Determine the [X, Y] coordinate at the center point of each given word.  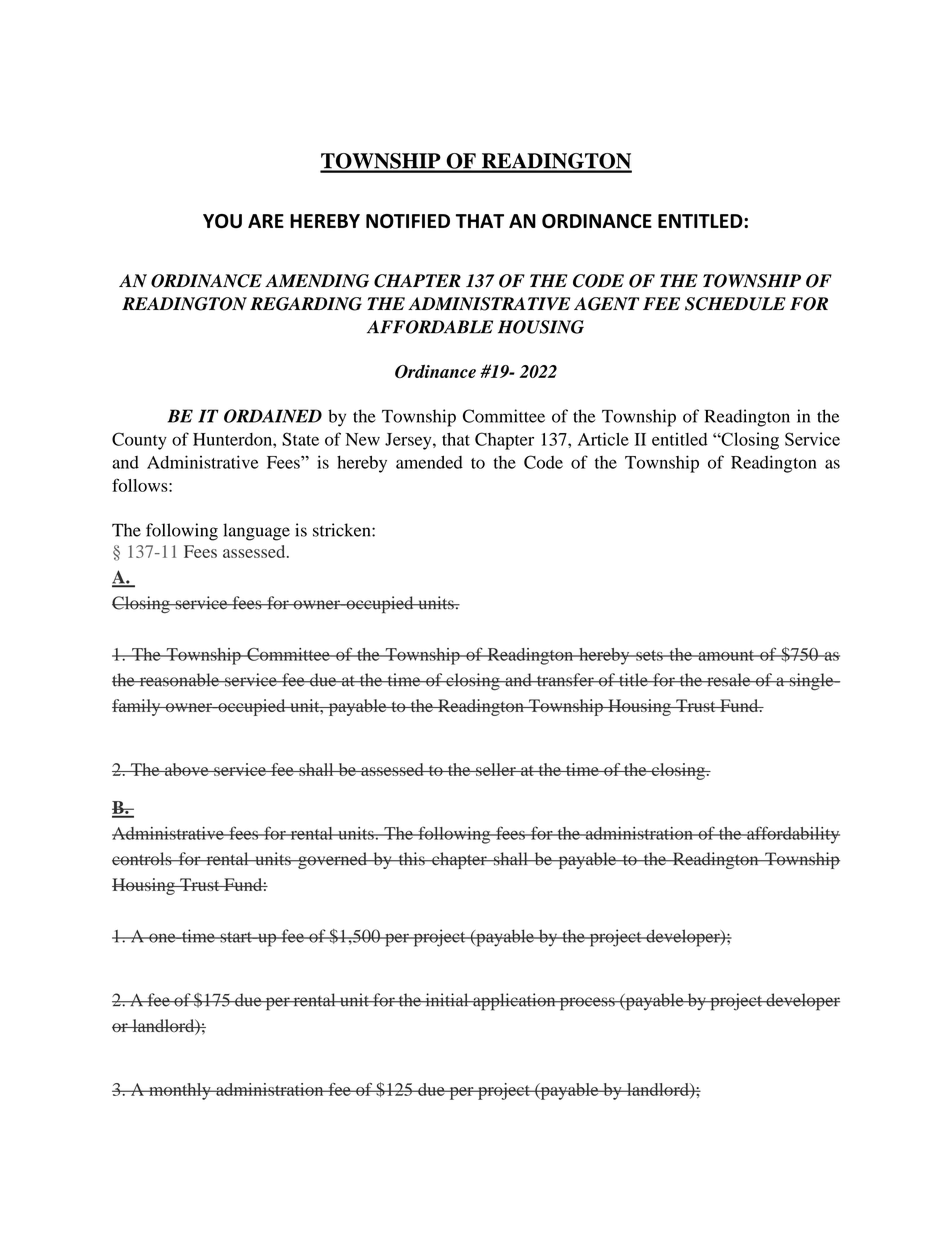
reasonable [179, 680]
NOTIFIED [408, 221]
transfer [565, 680]
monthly [180, 1091]
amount [726, 655]
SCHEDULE [735, 304]
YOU [222, 221]
